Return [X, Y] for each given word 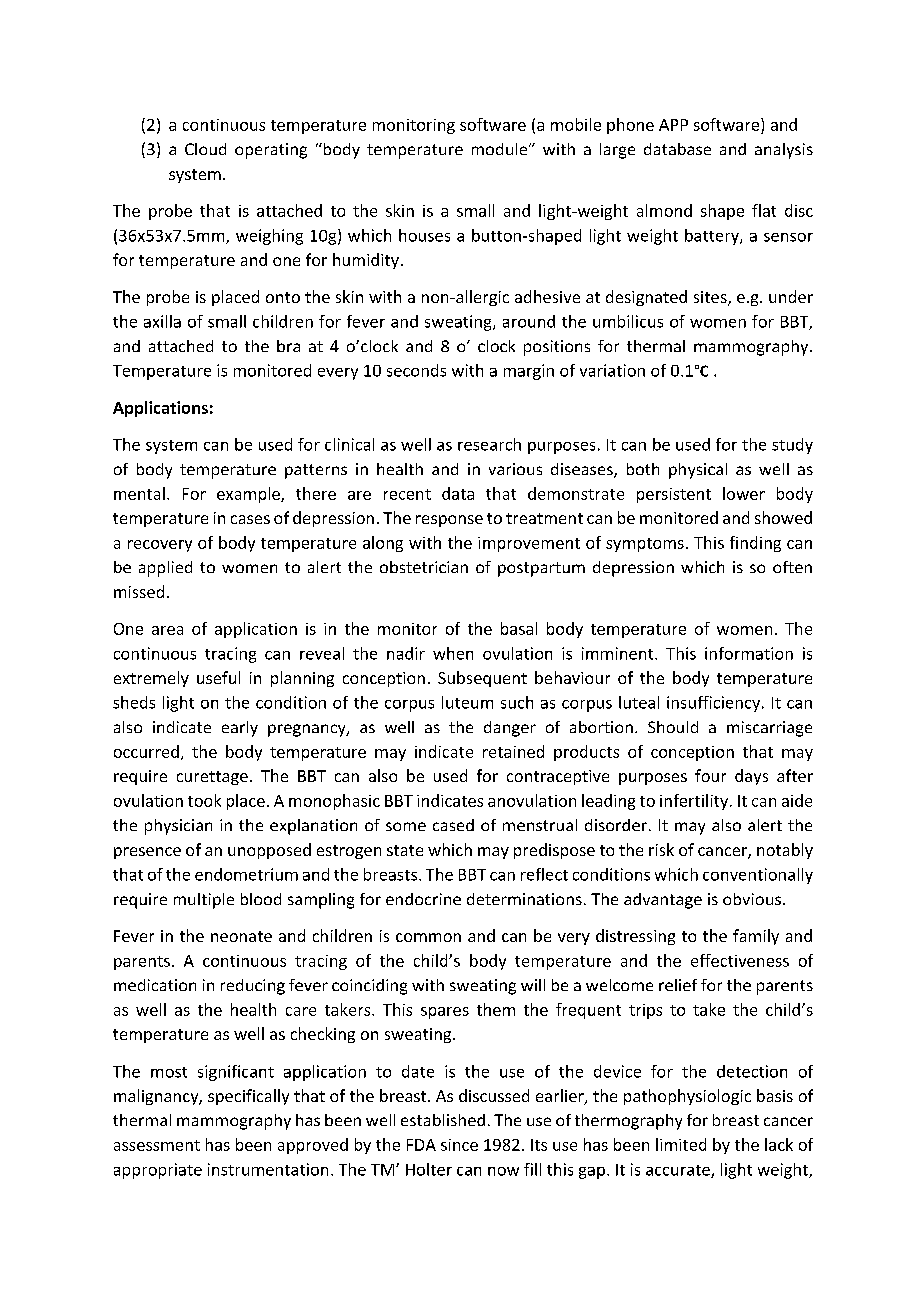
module [501, 149]
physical [698, 471]
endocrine [423, 899]
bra [288, 346]
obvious [752, 899]
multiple [204, 901]
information [749, 653]
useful [218, 677]
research [489, 444]
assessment [157, 1145]
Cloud [205, 149]
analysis [784, 151]
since [459, 1145]
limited [681, 1144]
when [453, 653]
